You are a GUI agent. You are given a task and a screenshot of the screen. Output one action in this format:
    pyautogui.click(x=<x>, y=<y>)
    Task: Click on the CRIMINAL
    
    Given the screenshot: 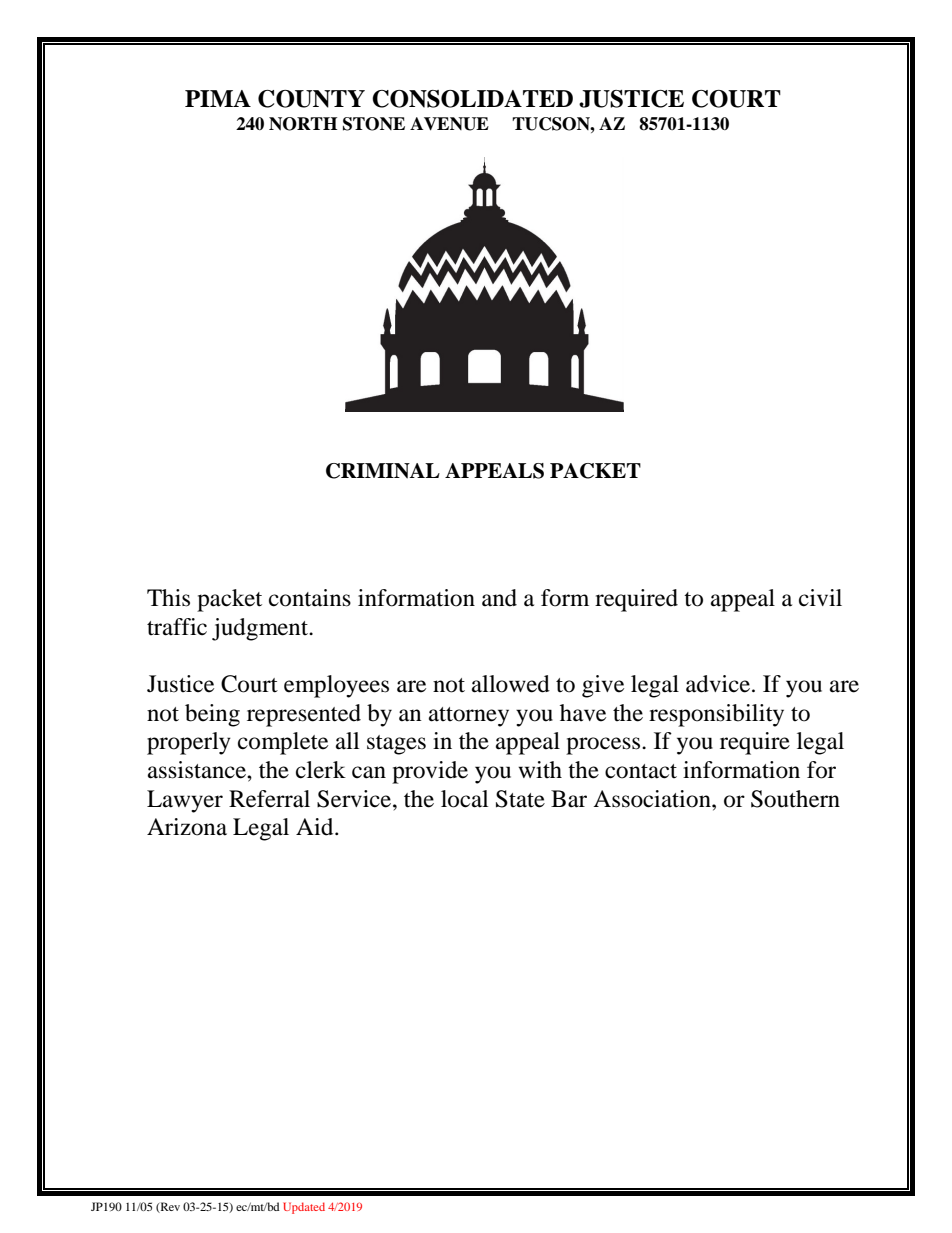 What is the action you would take?
    pyautogui.click(x=383, y=471)
